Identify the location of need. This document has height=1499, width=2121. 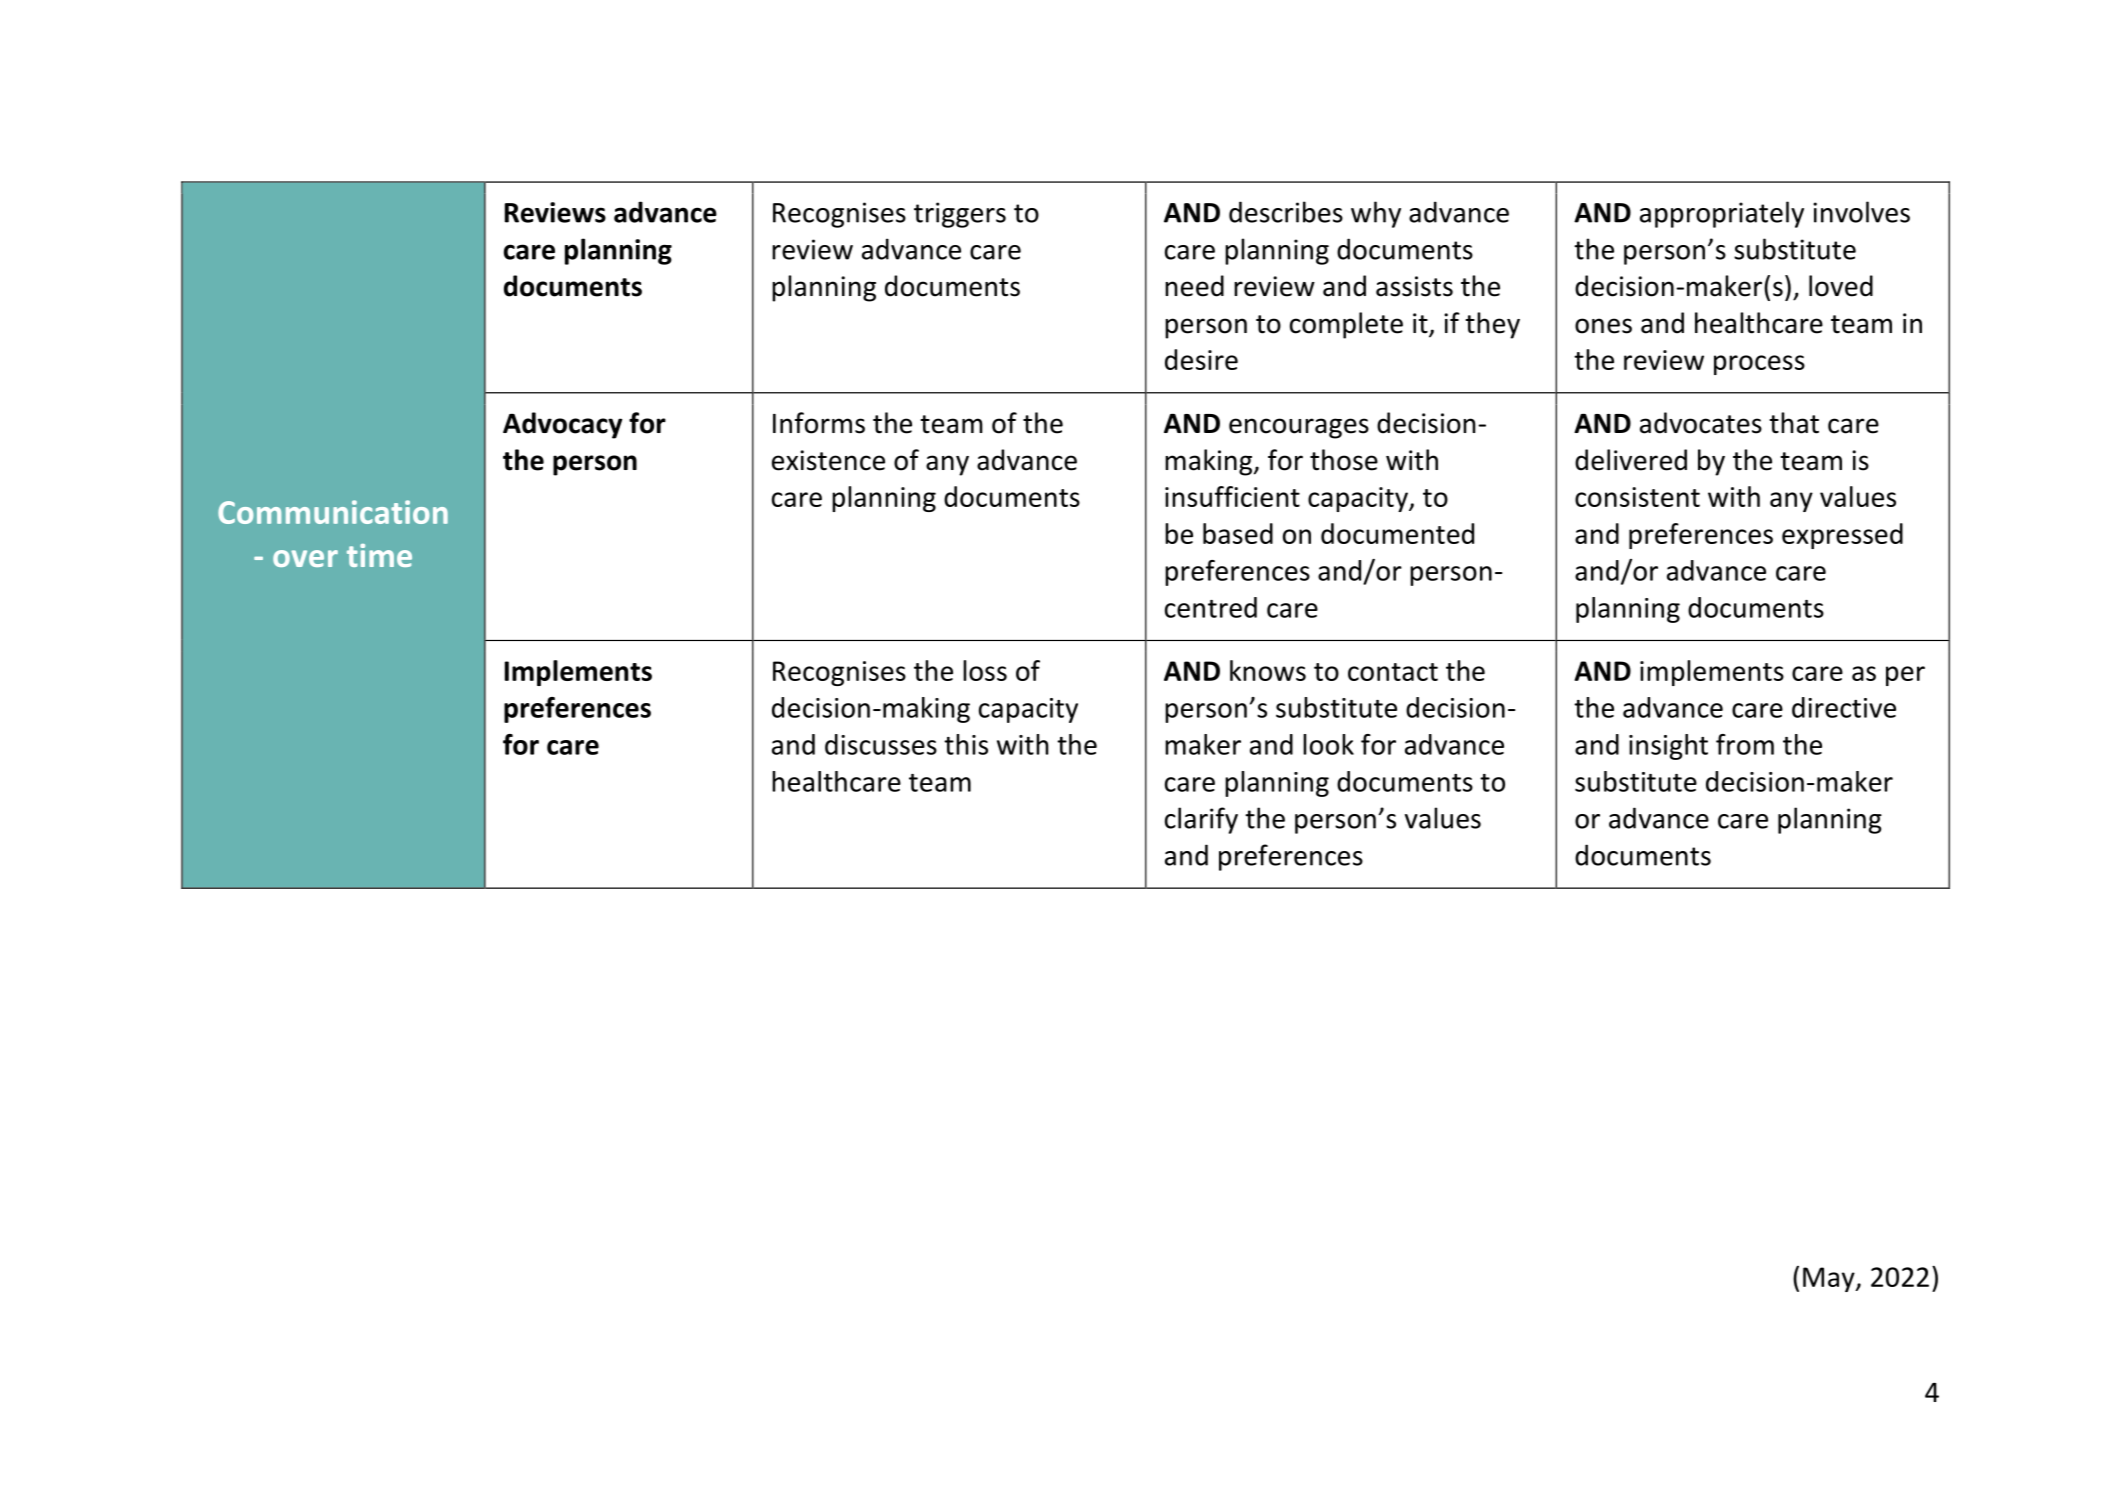
(1194, 286).
